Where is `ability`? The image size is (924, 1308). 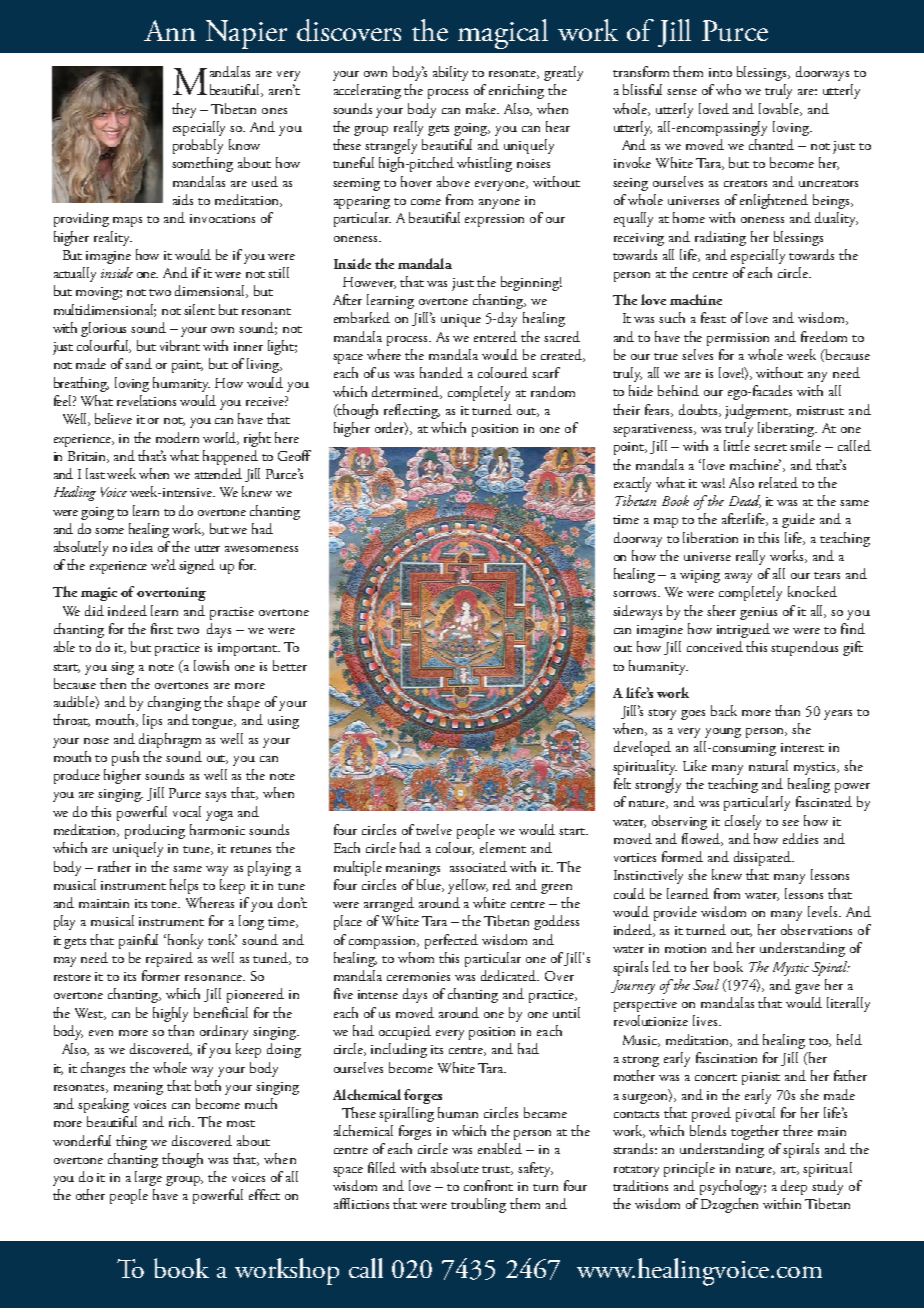
ability is located at coordinates (450, 73).
